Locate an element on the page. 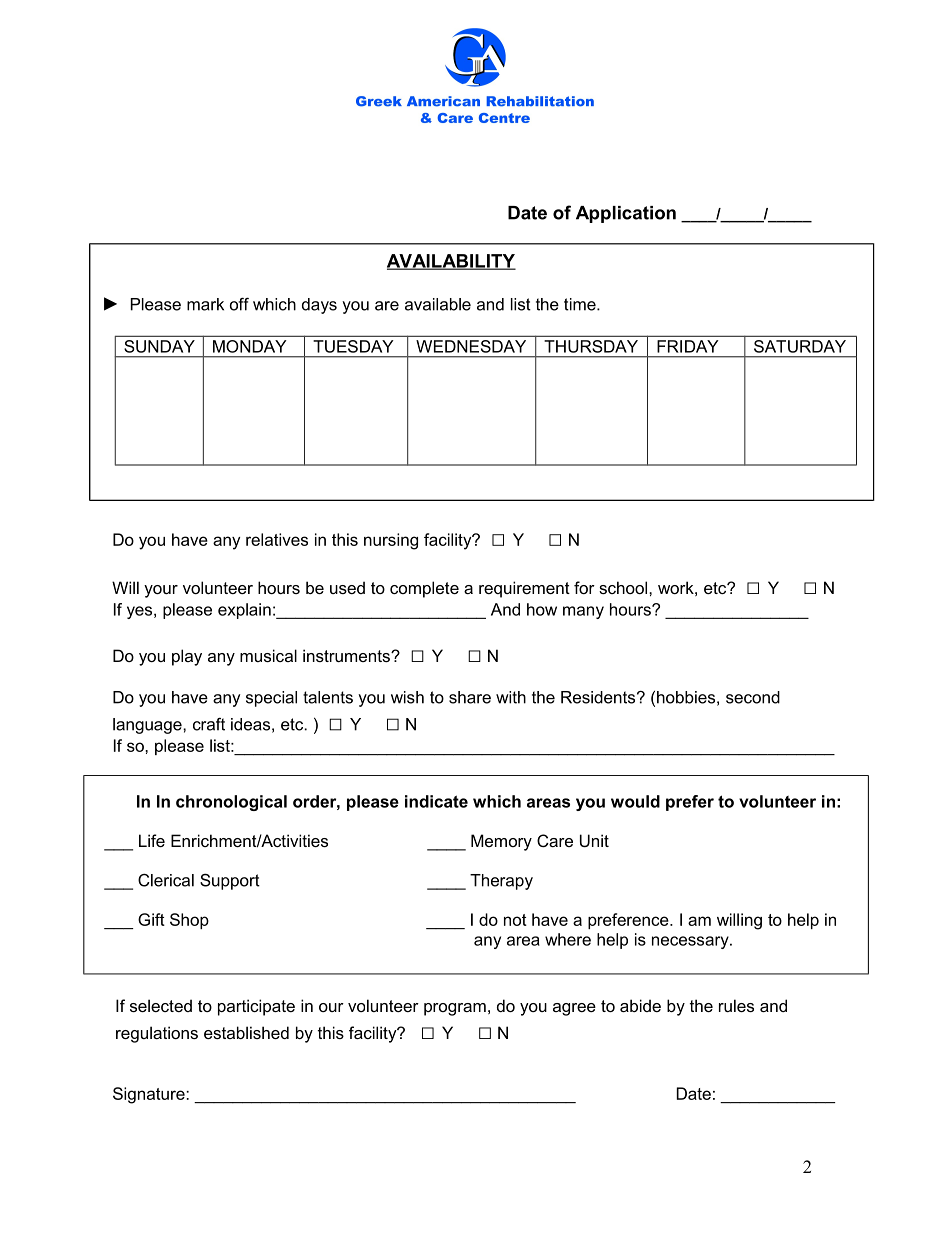  AVAILABILITY is located at coordinates (451, 262).
